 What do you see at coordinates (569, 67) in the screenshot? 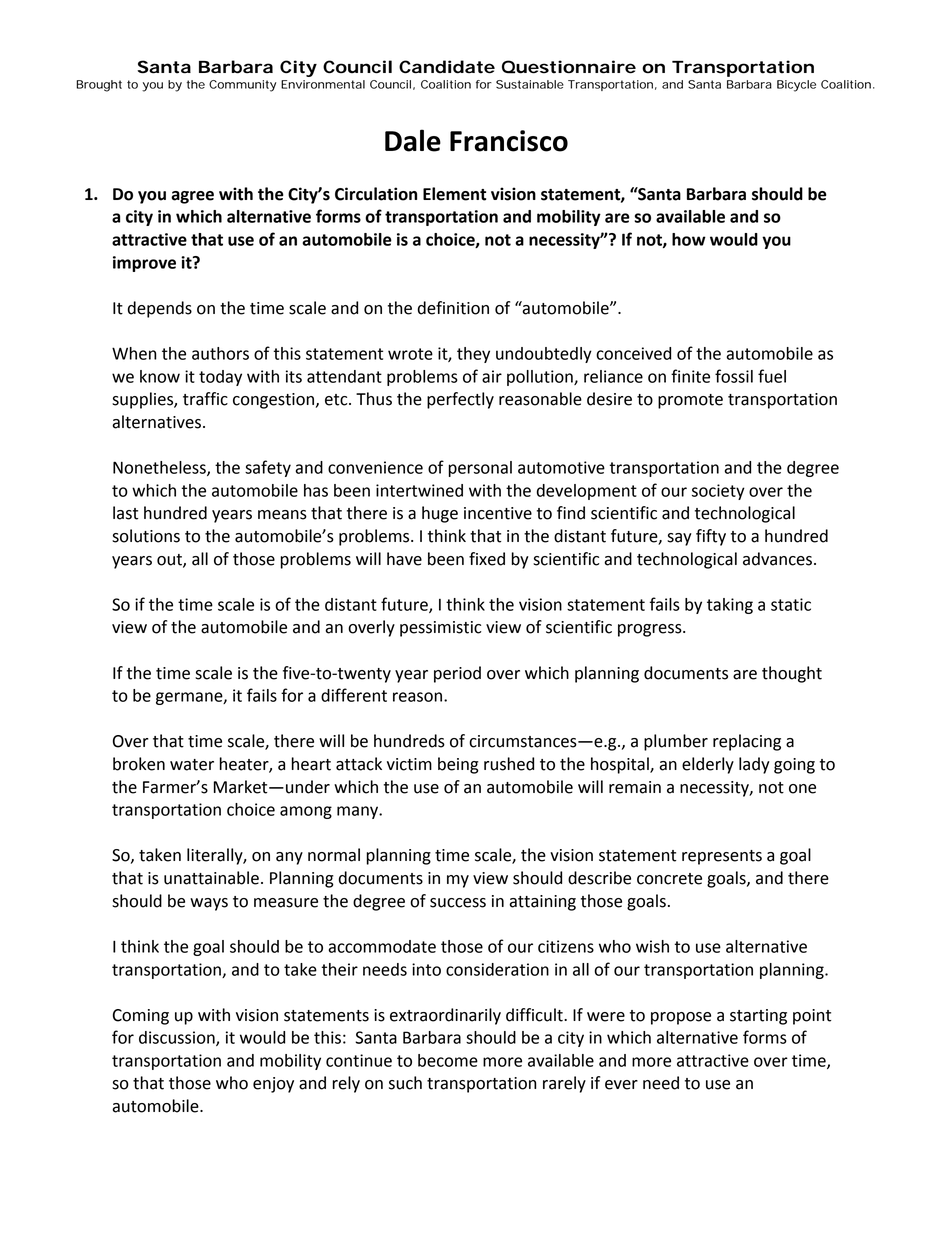
I see `Questionnaire` at bounding box center [569, 67].
